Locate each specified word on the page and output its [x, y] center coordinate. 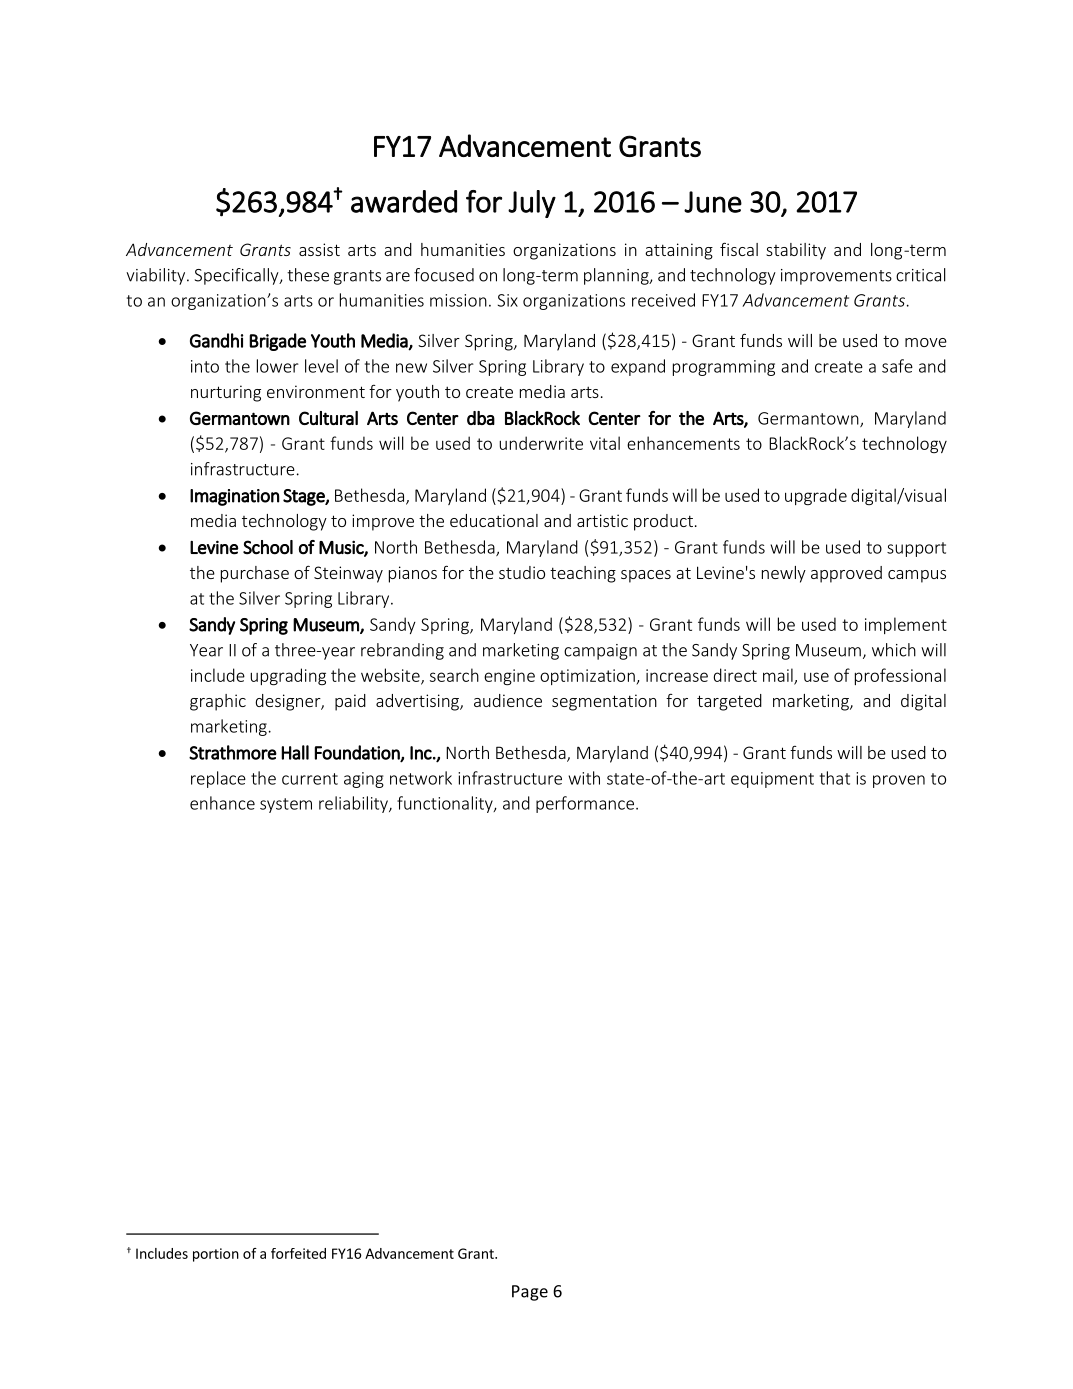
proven [899, 781]
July [532, 204]
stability [796, 251]
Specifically [238, 276]
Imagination [235, 497]
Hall [295, 752]
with [584, 778]
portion [216, 1255]
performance [585, 804]
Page [530, 1293]
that [835, 778]
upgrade [816, 496]
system [286, 805]
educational [494, 520]
